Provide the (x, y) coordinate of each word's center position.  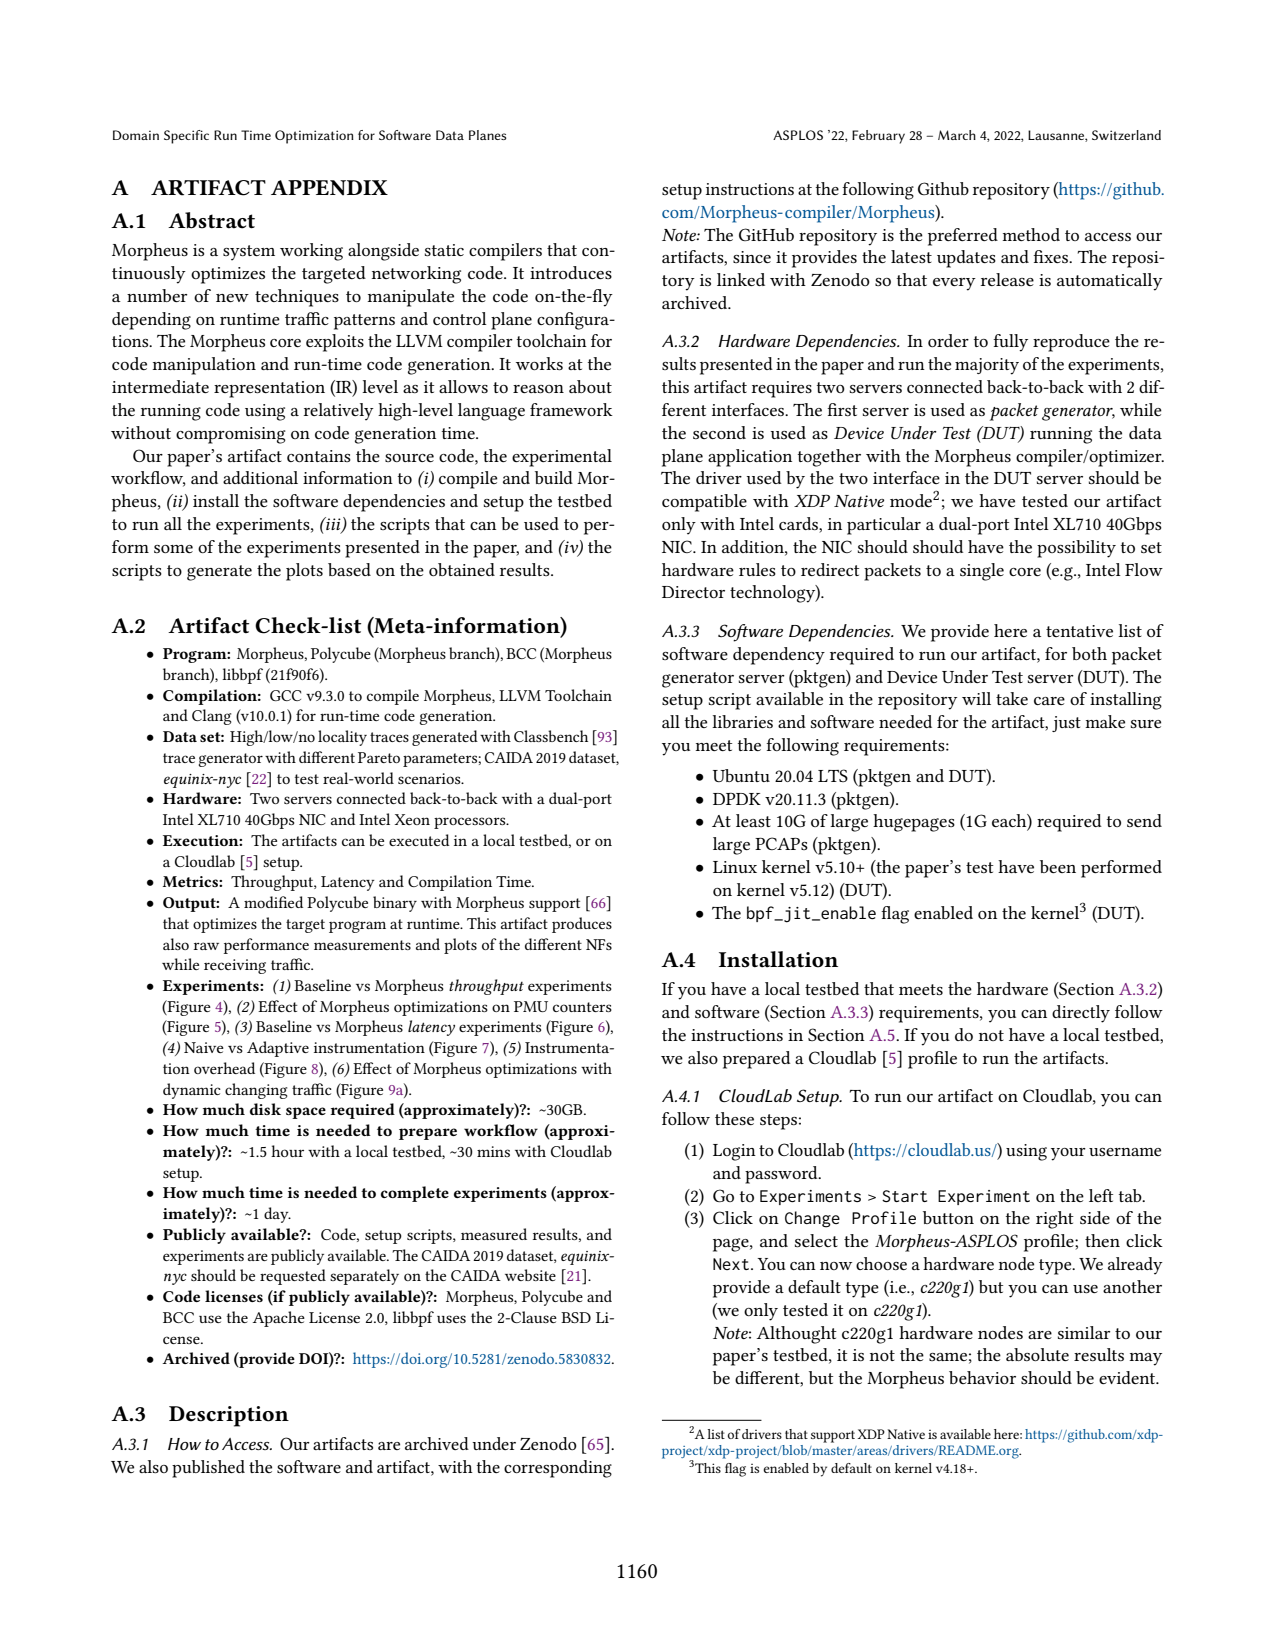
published (208, 1469)
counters (582, 1007)
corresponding (558, 1469)
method (1031, 234)
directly (1081, 1014)
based (349, 569)
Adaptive (278, 1049)
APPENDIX (329, 187)
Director (693, 592)
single (982, 572)
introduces (571, 272)
